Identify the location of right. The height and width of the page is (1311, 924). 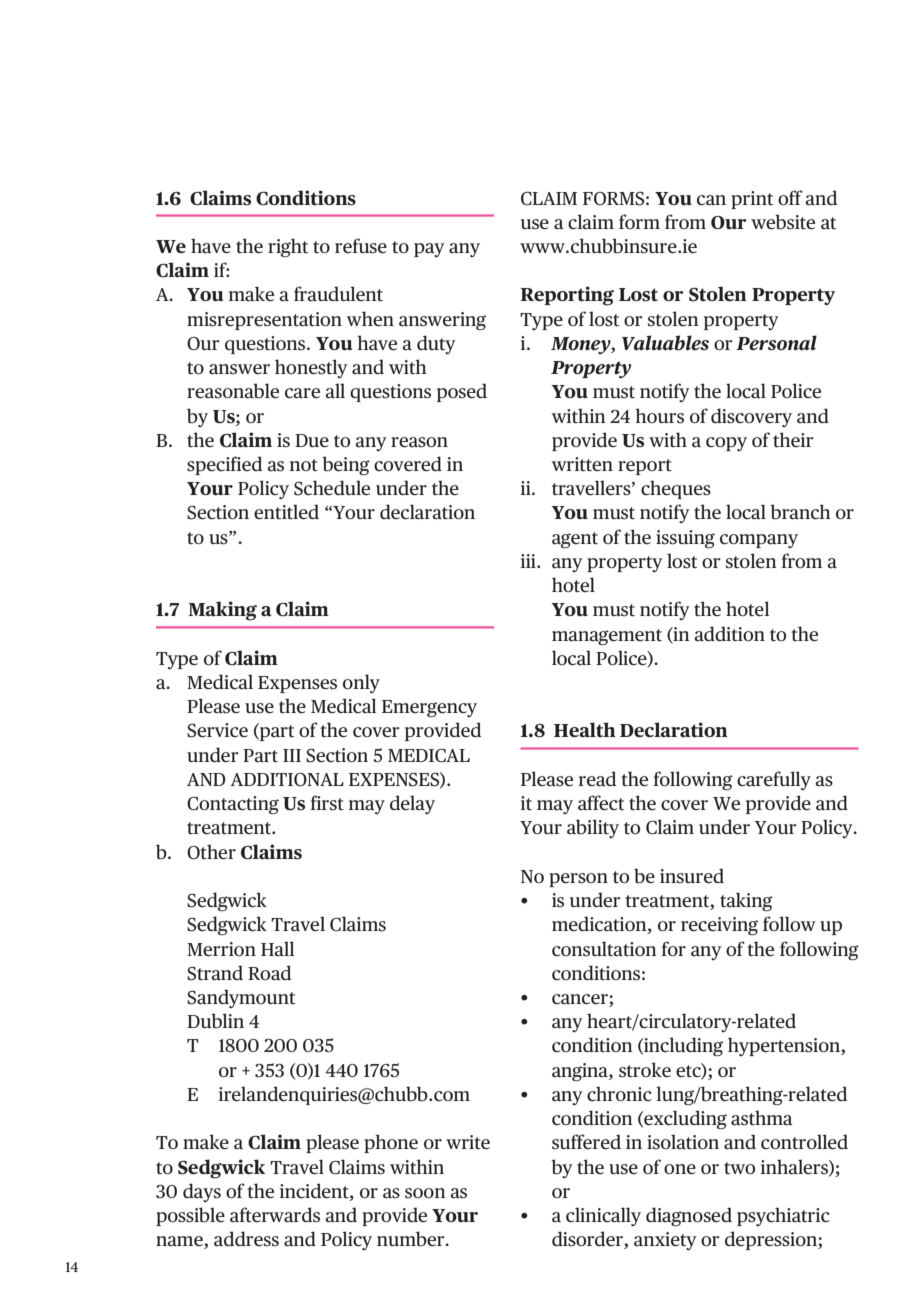
(288, 247).
